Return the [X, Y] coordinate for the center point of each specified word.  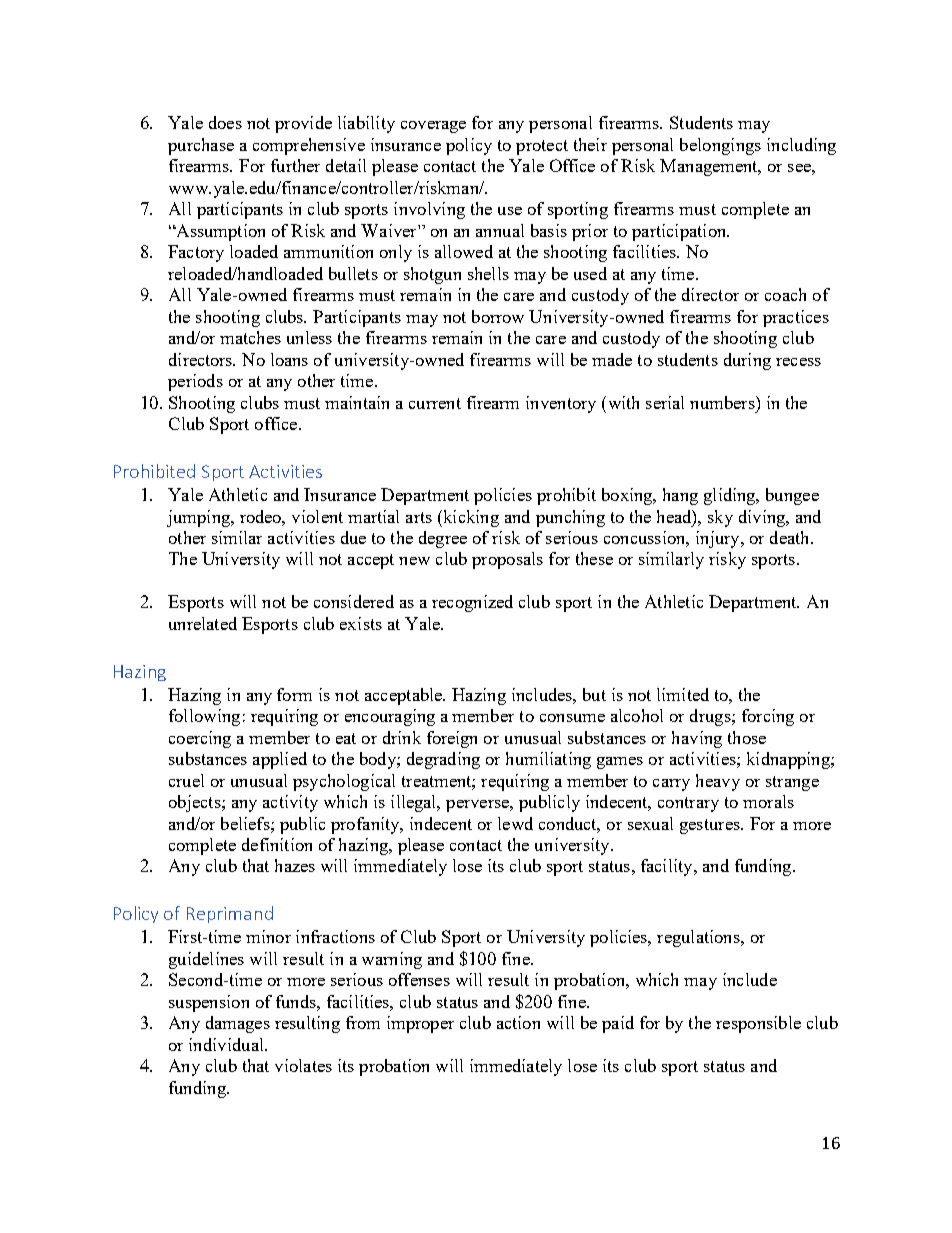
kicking [470, 518]
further [295, 165]
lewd [515, 823]
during [747, 361]
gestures [711, 826]
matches [250, 337]
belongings [720, 146]
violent [317, 516]
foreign [452, 739]
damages [238, 1024]
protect [542, 147]
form [294, 694]
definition [277, 844]
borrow [498, 316]
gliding [731, 496]
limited [683, 694]
